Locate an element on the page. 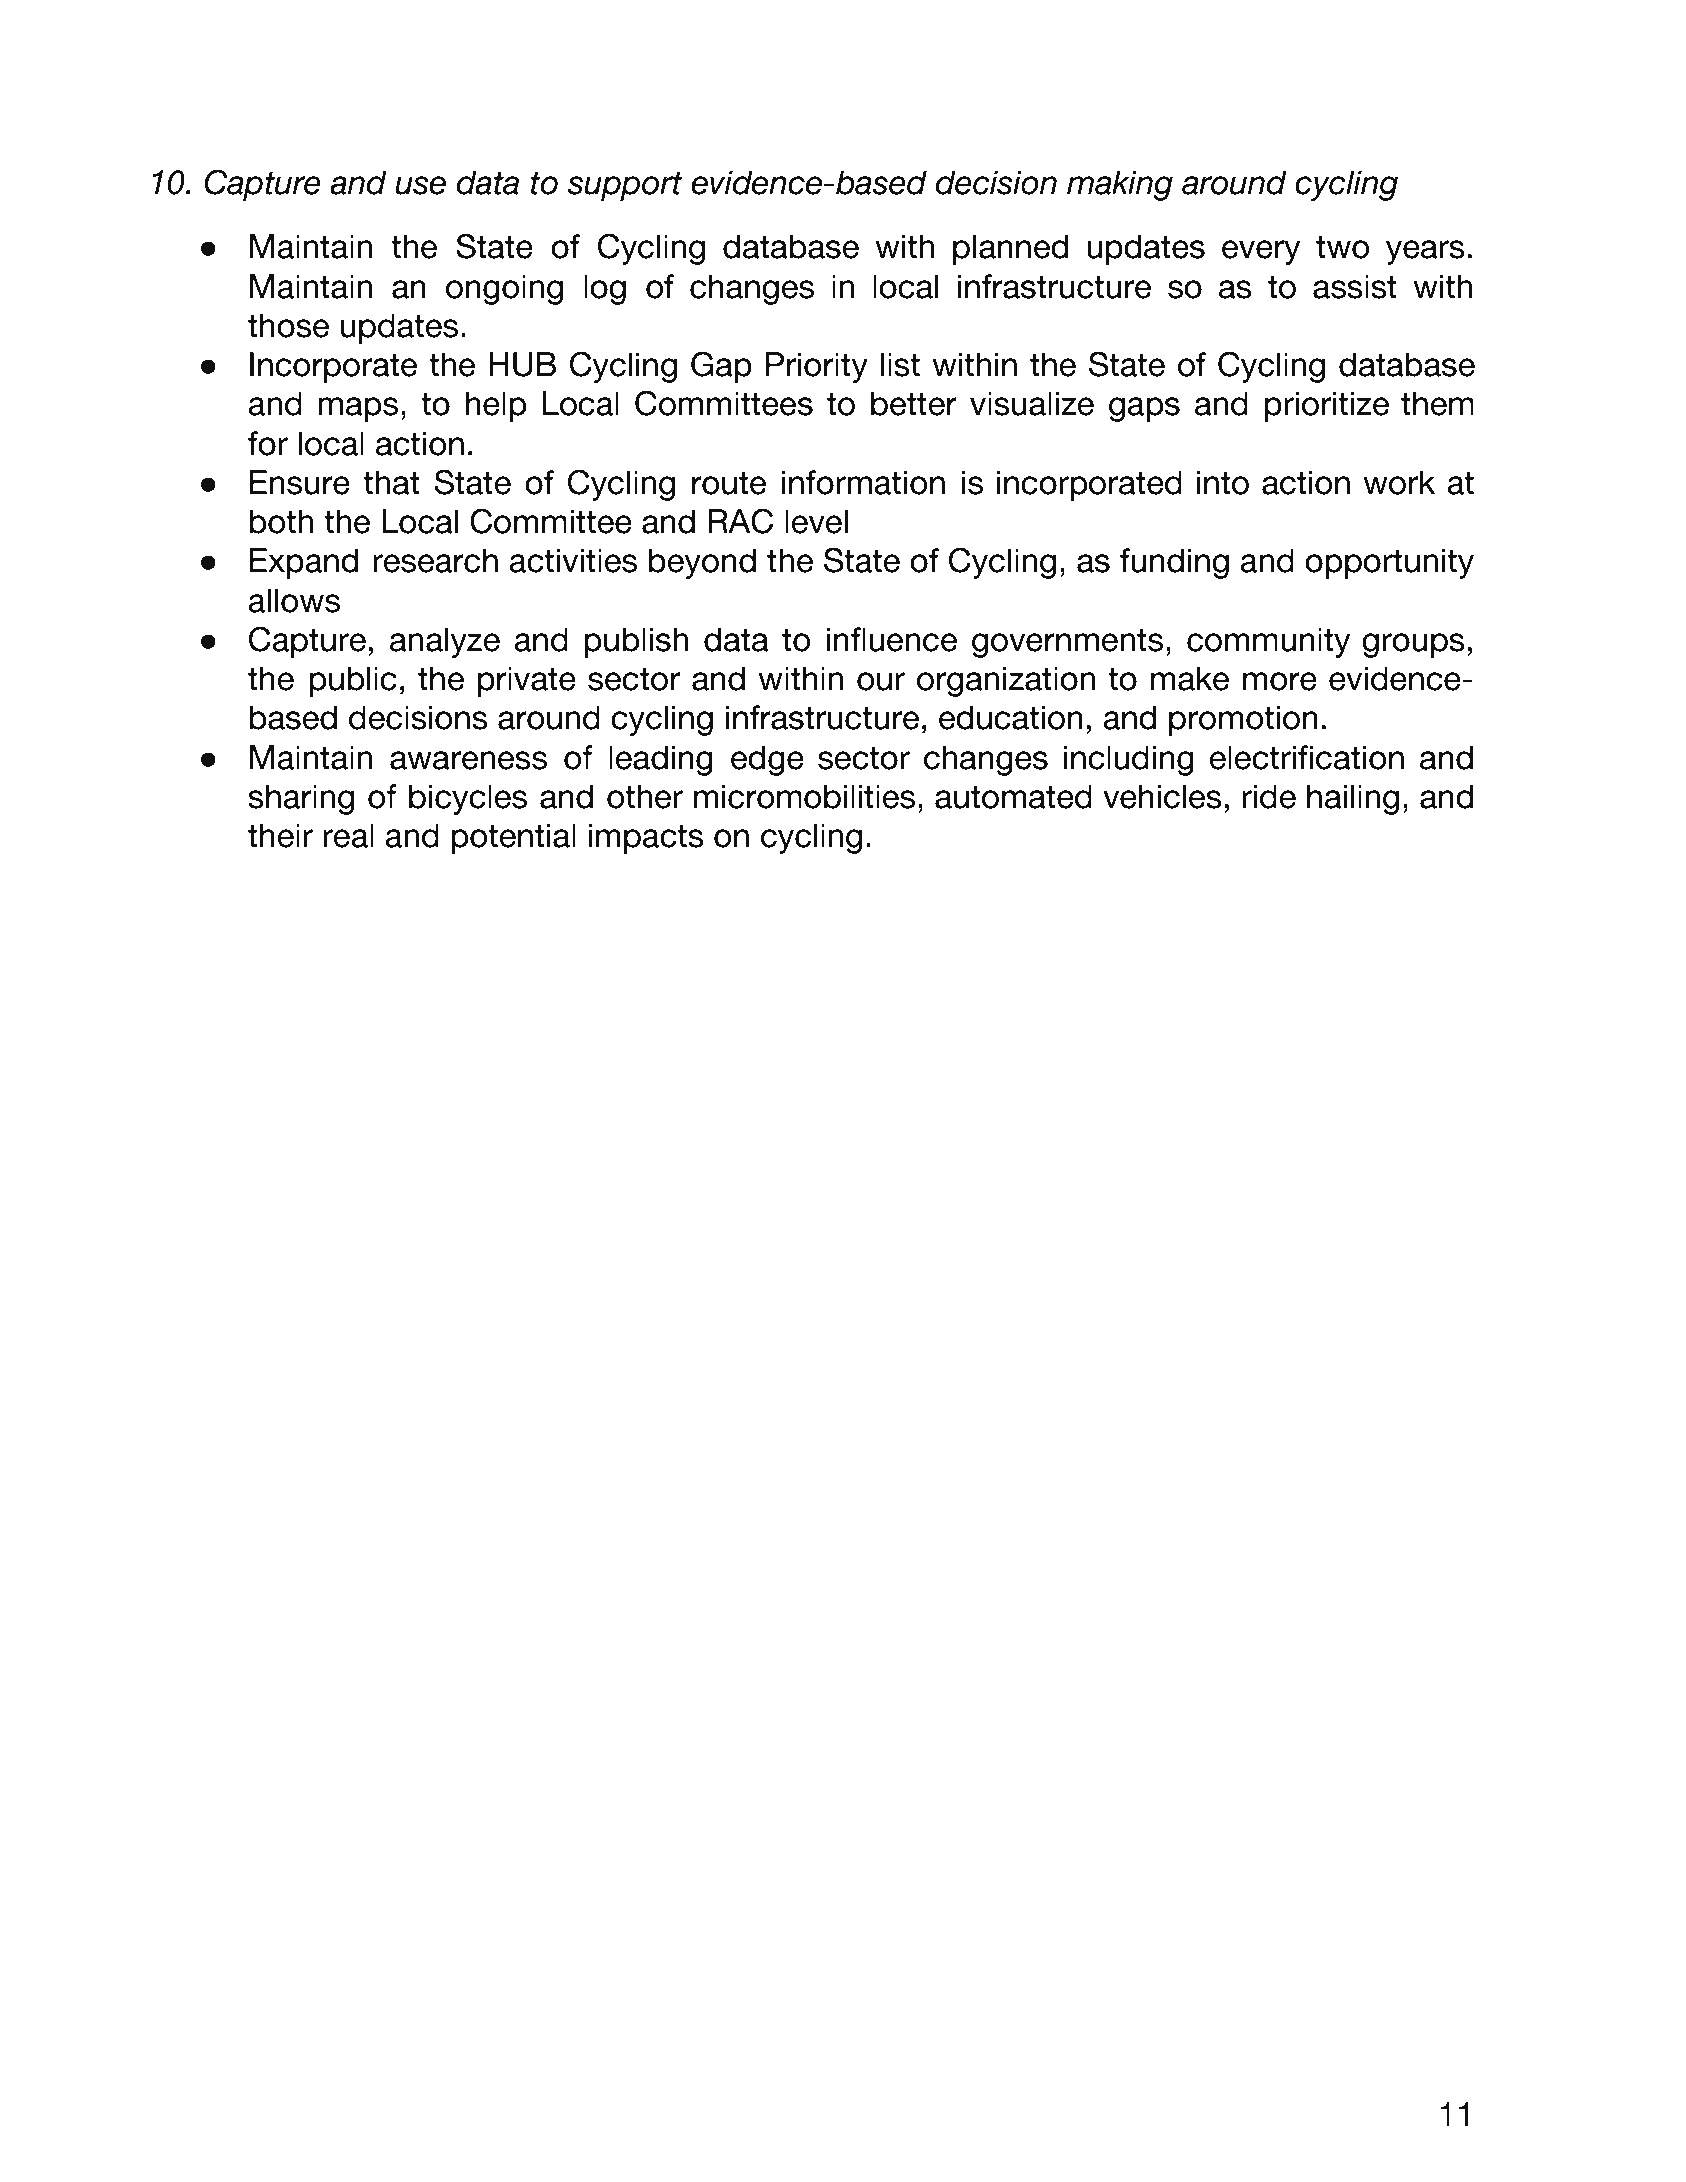 Image resolution: width=1686 pixels, height=2182 pixels. real is located at coordinates (348, 835).
